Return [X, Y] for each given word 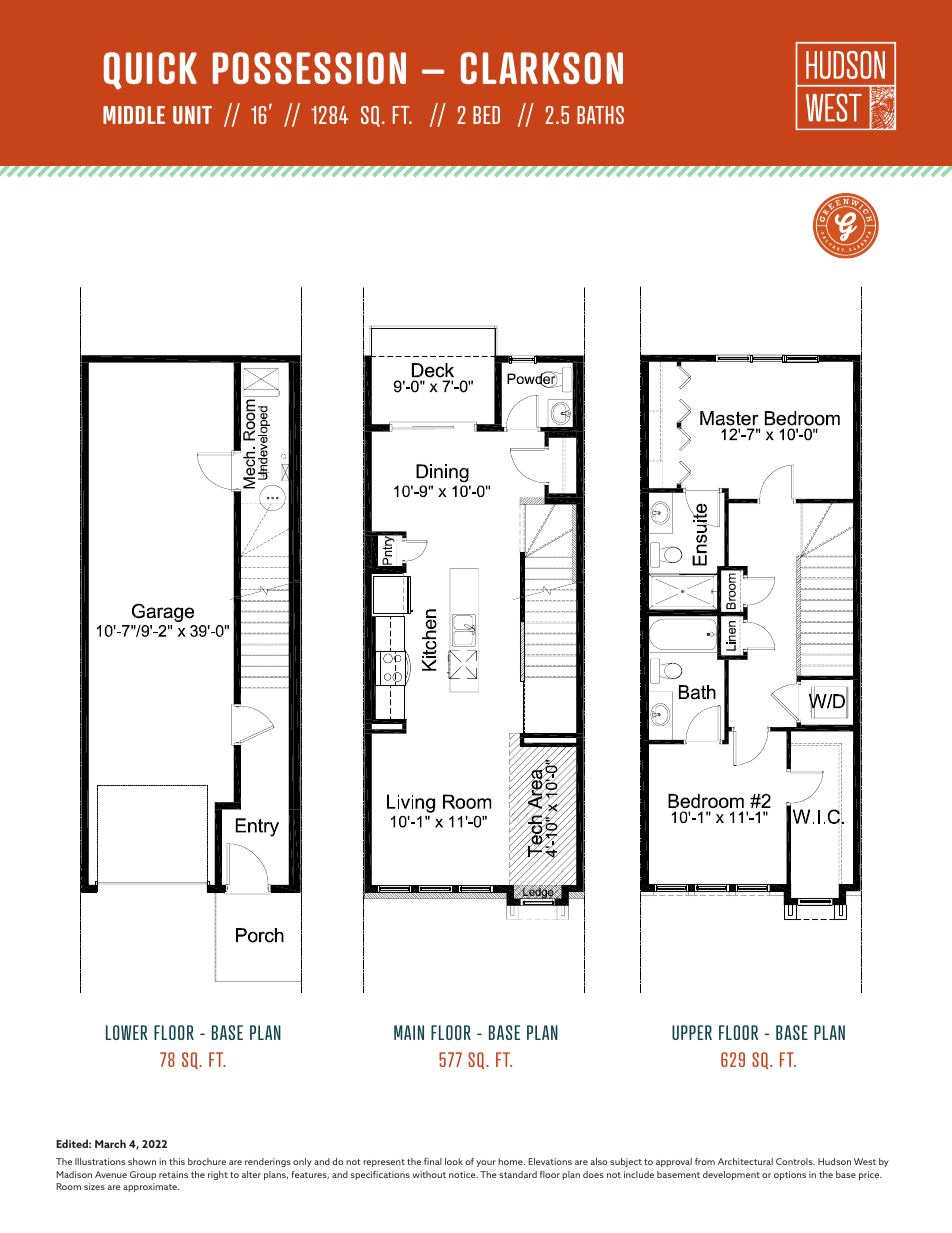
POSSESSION [309, 68]
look [454, 1161]
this [177, 1161]
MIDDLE [134, 115]
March [110, 1143]
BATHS [600, 115]
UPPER [692, 1032]
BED [486, 115]
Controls [795, 1161]
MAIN [409, 1032]
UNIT [192, 115]
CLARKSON [542, 68]
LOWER [127, 1032]
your [486, 1163]
